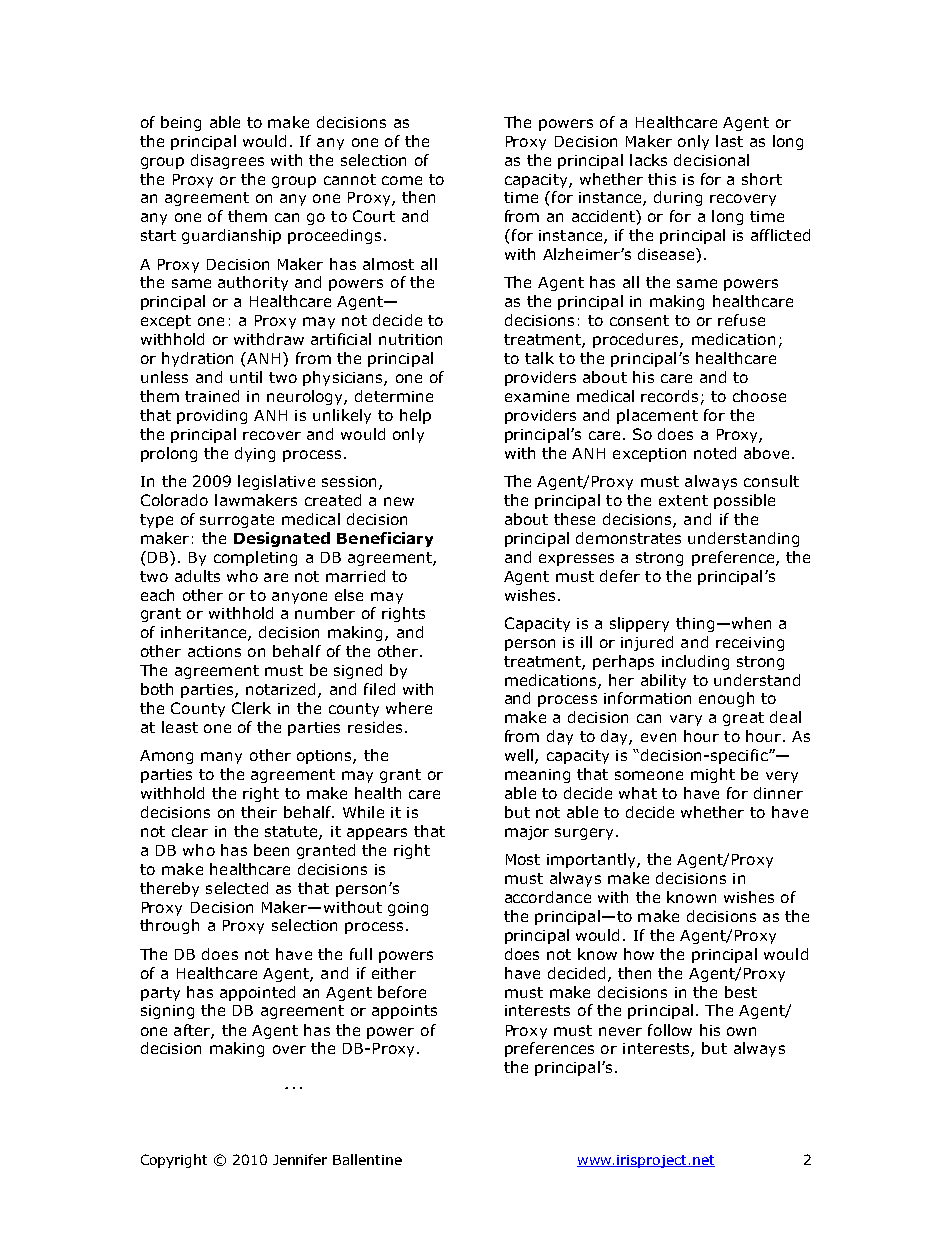 The width and height of the screenshot is (952, 1233). What do you see at coordinates (741, 320) in the screenshot?
I see `refuse` at bounding box center [741, 320].
